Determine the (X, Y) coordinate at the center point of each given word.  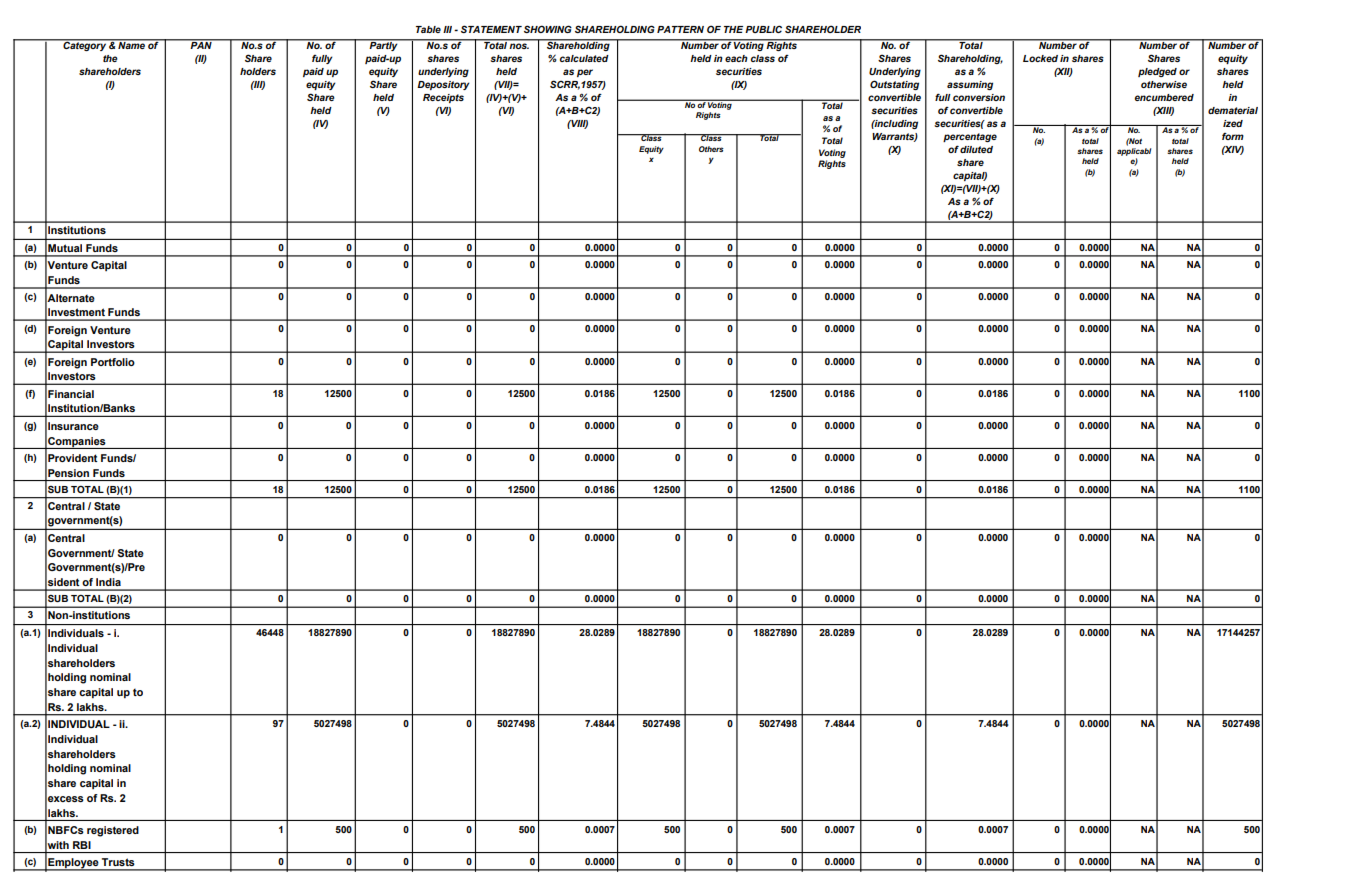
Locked (1040, 58)
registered (113, 831)
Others (711, 149)
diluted (976, 149)
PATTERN (680, 29)
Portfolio (113, 362)
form (1233, 136)
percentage (970, 137)
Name (131, 44)
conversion (979, 97)
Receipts (443, 98)
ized (1233, 123)
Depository (443, 85)
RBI (82, 845)
